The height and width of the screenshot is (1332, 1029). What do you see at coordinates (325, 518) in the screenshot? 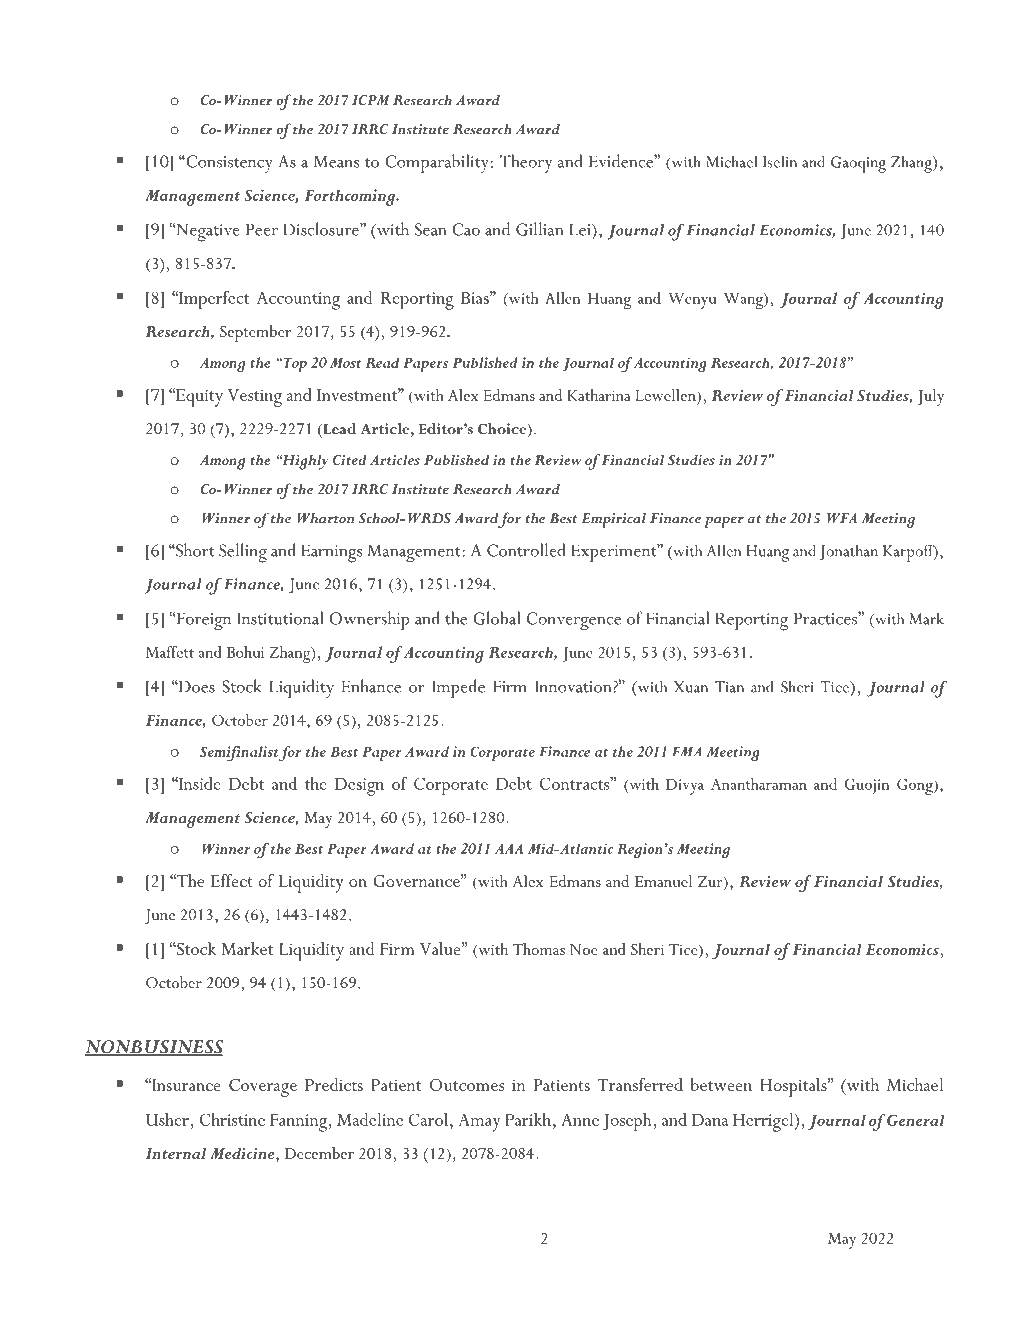
I see `Wharton` at bounding box center [325, 518].
